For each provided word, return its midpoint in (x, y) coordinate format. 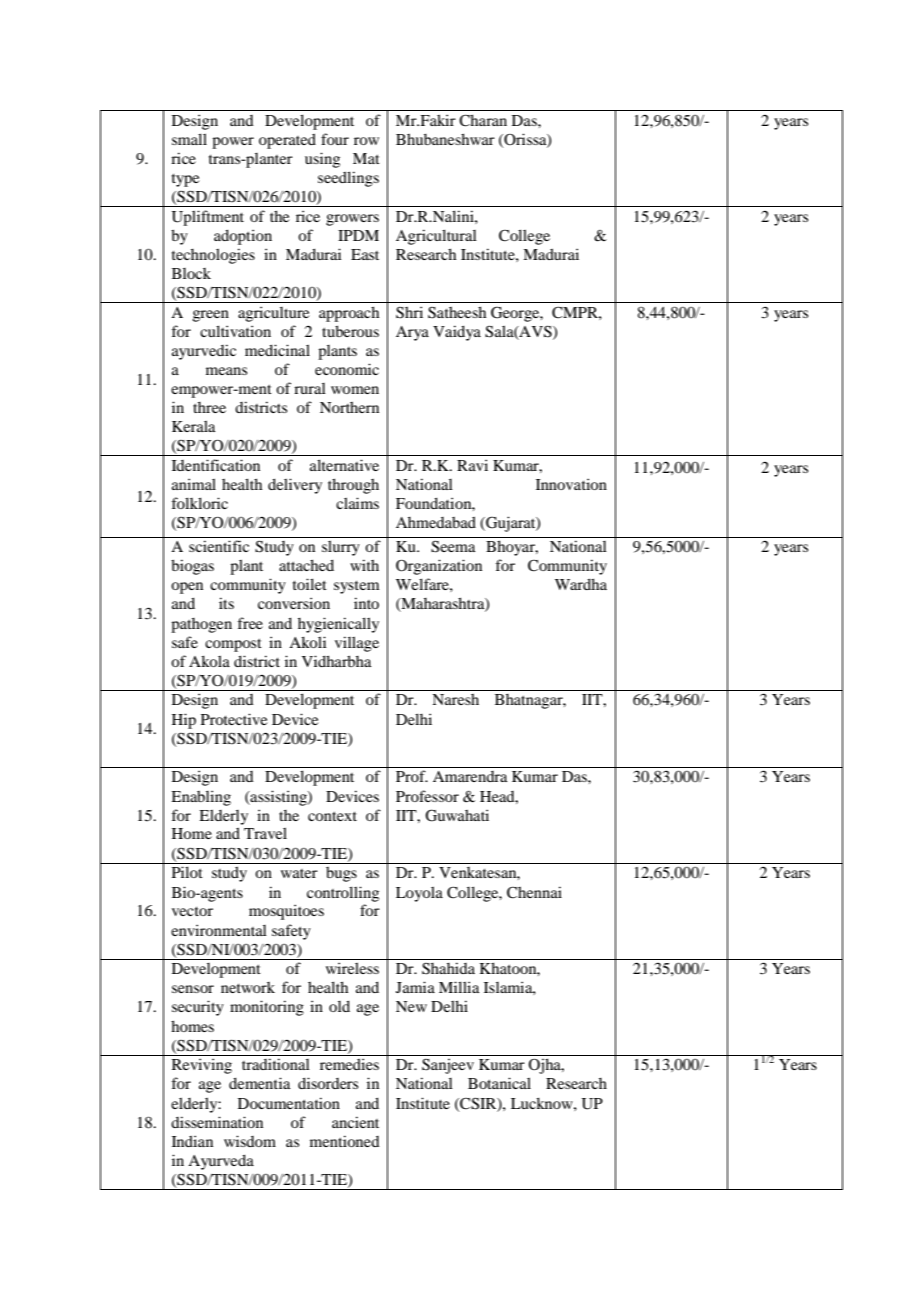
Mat (366, 158)
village (357, 644)
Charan (483, 120)
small (189, 139)
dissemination (217, 1122)
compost (233, 645)
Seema (453, 546)
